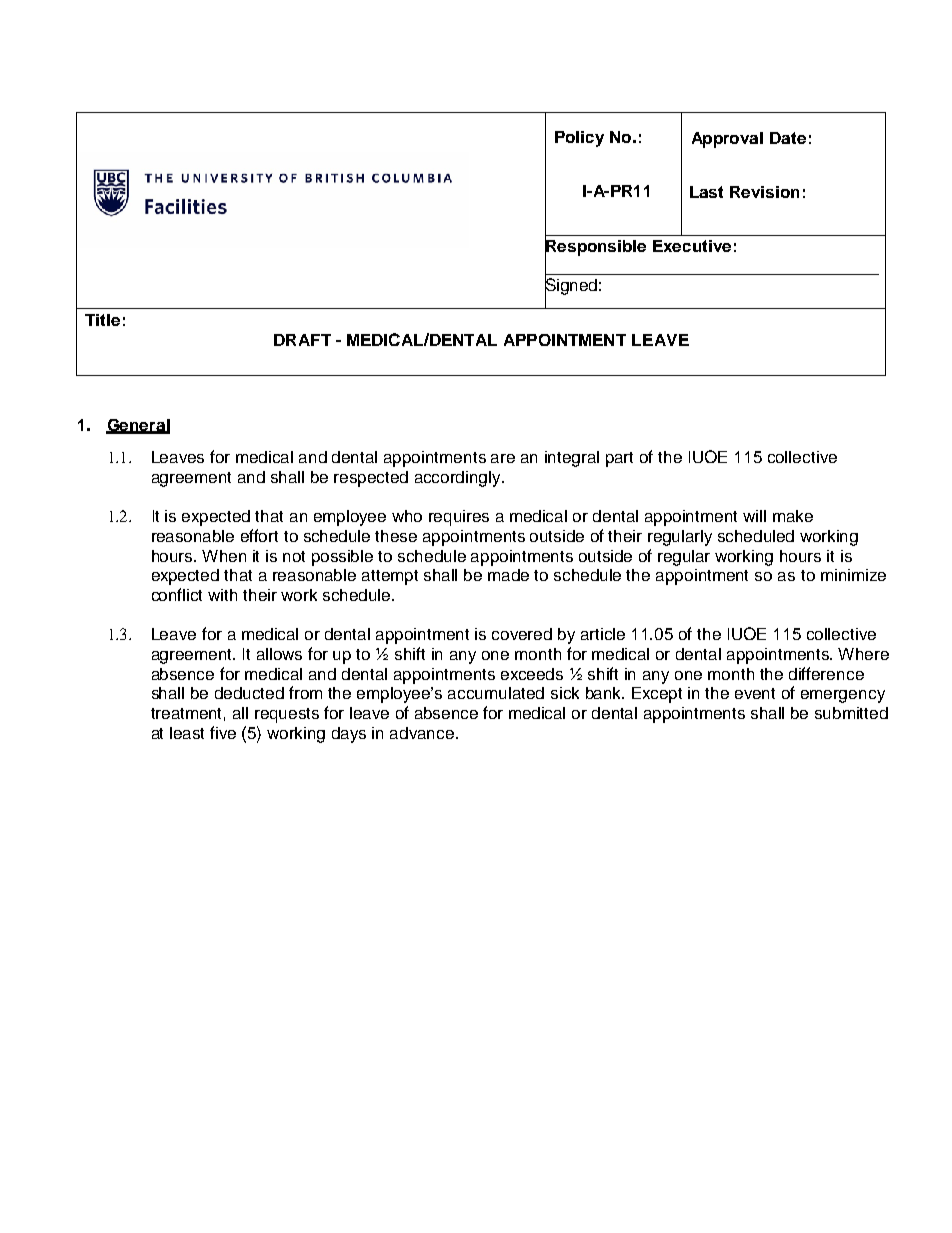  Describe the element at coordinates (754, 516) in the screenshot. I see `will` at that location.
